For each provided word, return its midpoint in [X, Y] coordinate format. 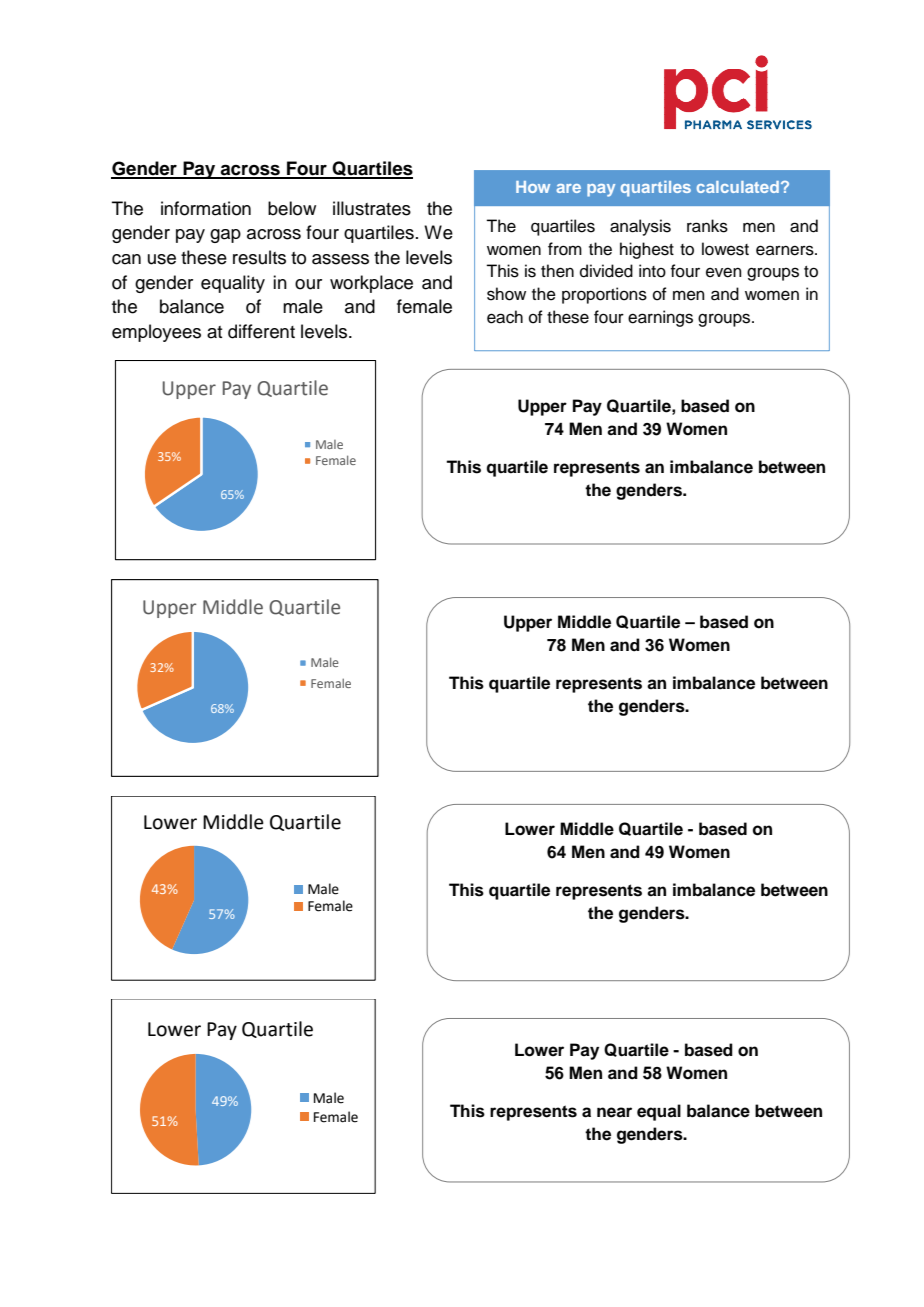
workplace [371, 284]
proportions [604, 295]
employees [156, 333]
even [724, 272]
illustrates [372, 208]
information [206, 208]
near [614, 1112]
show [506, 294]
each [505, 317]
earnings [660, 318]
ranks [707, 226]
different [261, 331]
